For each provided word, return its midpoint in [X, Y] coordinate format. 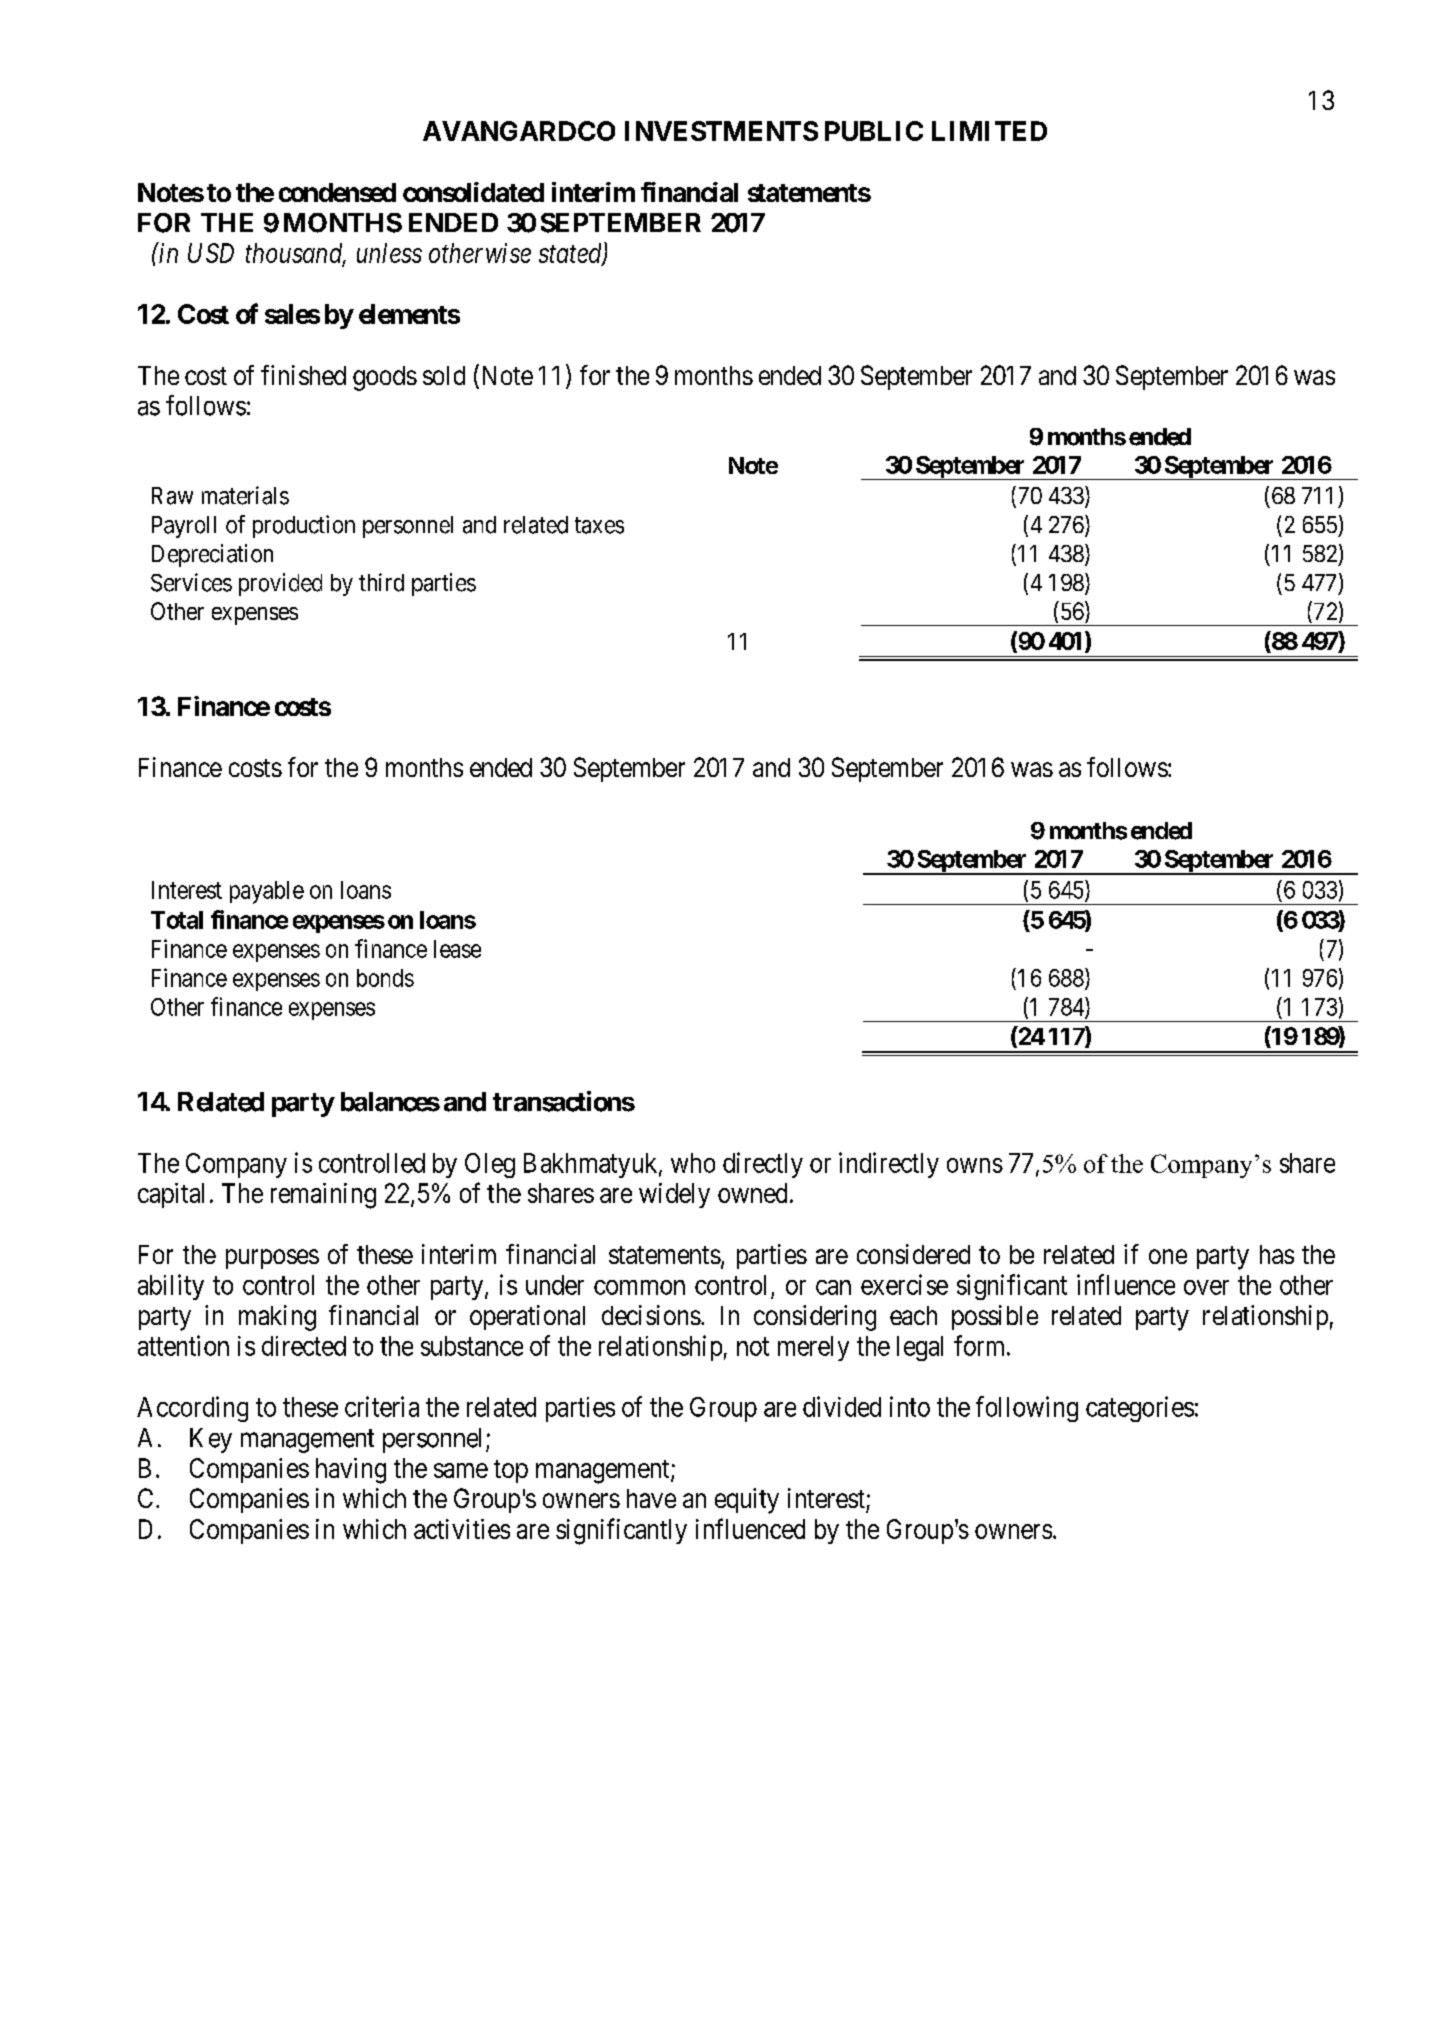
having [351, 1471]
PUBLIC [874, 131]
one [1168, 1256]
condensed [337, 192]
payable [267, 892]
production [304, 526]
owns [975, 1165]
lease [457, 949]
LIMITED [989, 131]
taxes [599, 525]
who [693, 1163]
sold [444, 375]
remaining [323, 1196]
